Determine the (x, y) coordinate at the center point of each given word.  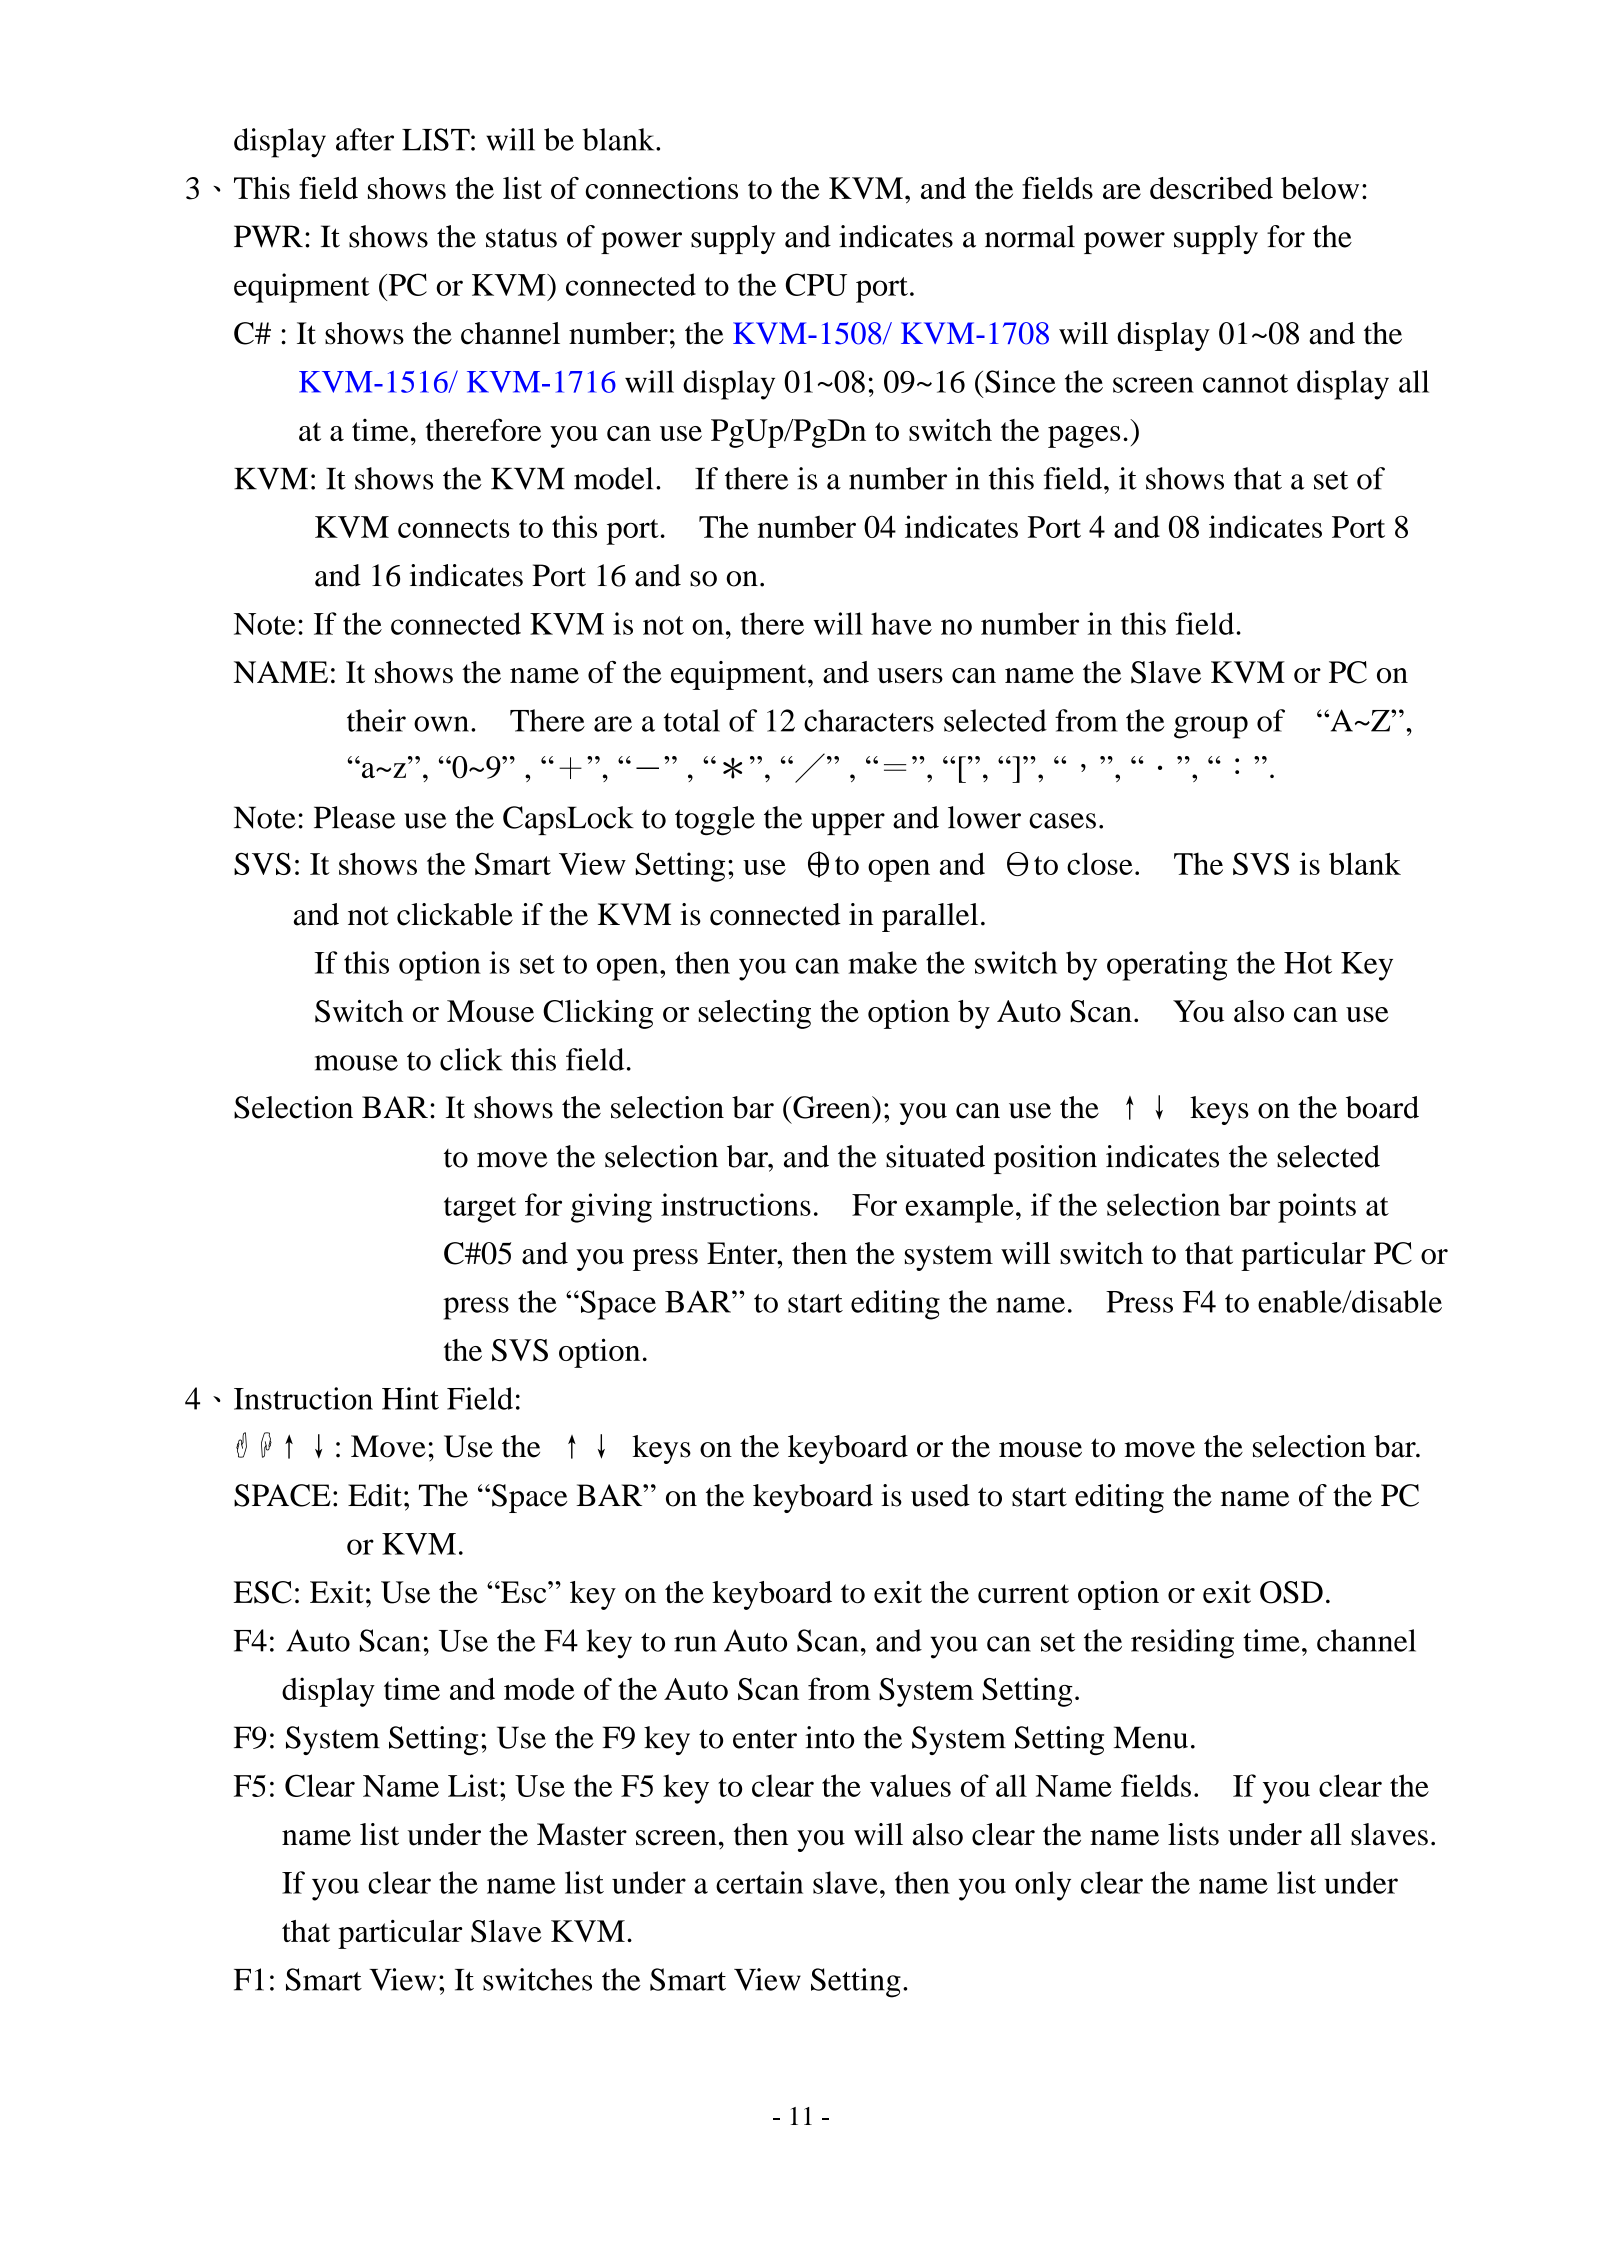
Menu (1151, 1737)
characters (869, 720)
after (365, 139)
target (480, 1210)
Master (582, 1834)
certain (759, 1882)
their (376, 720)
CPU (816, 284)
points (1317, 1208)
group (1211, 727)
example (960, 1208)
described (1211, 188)
